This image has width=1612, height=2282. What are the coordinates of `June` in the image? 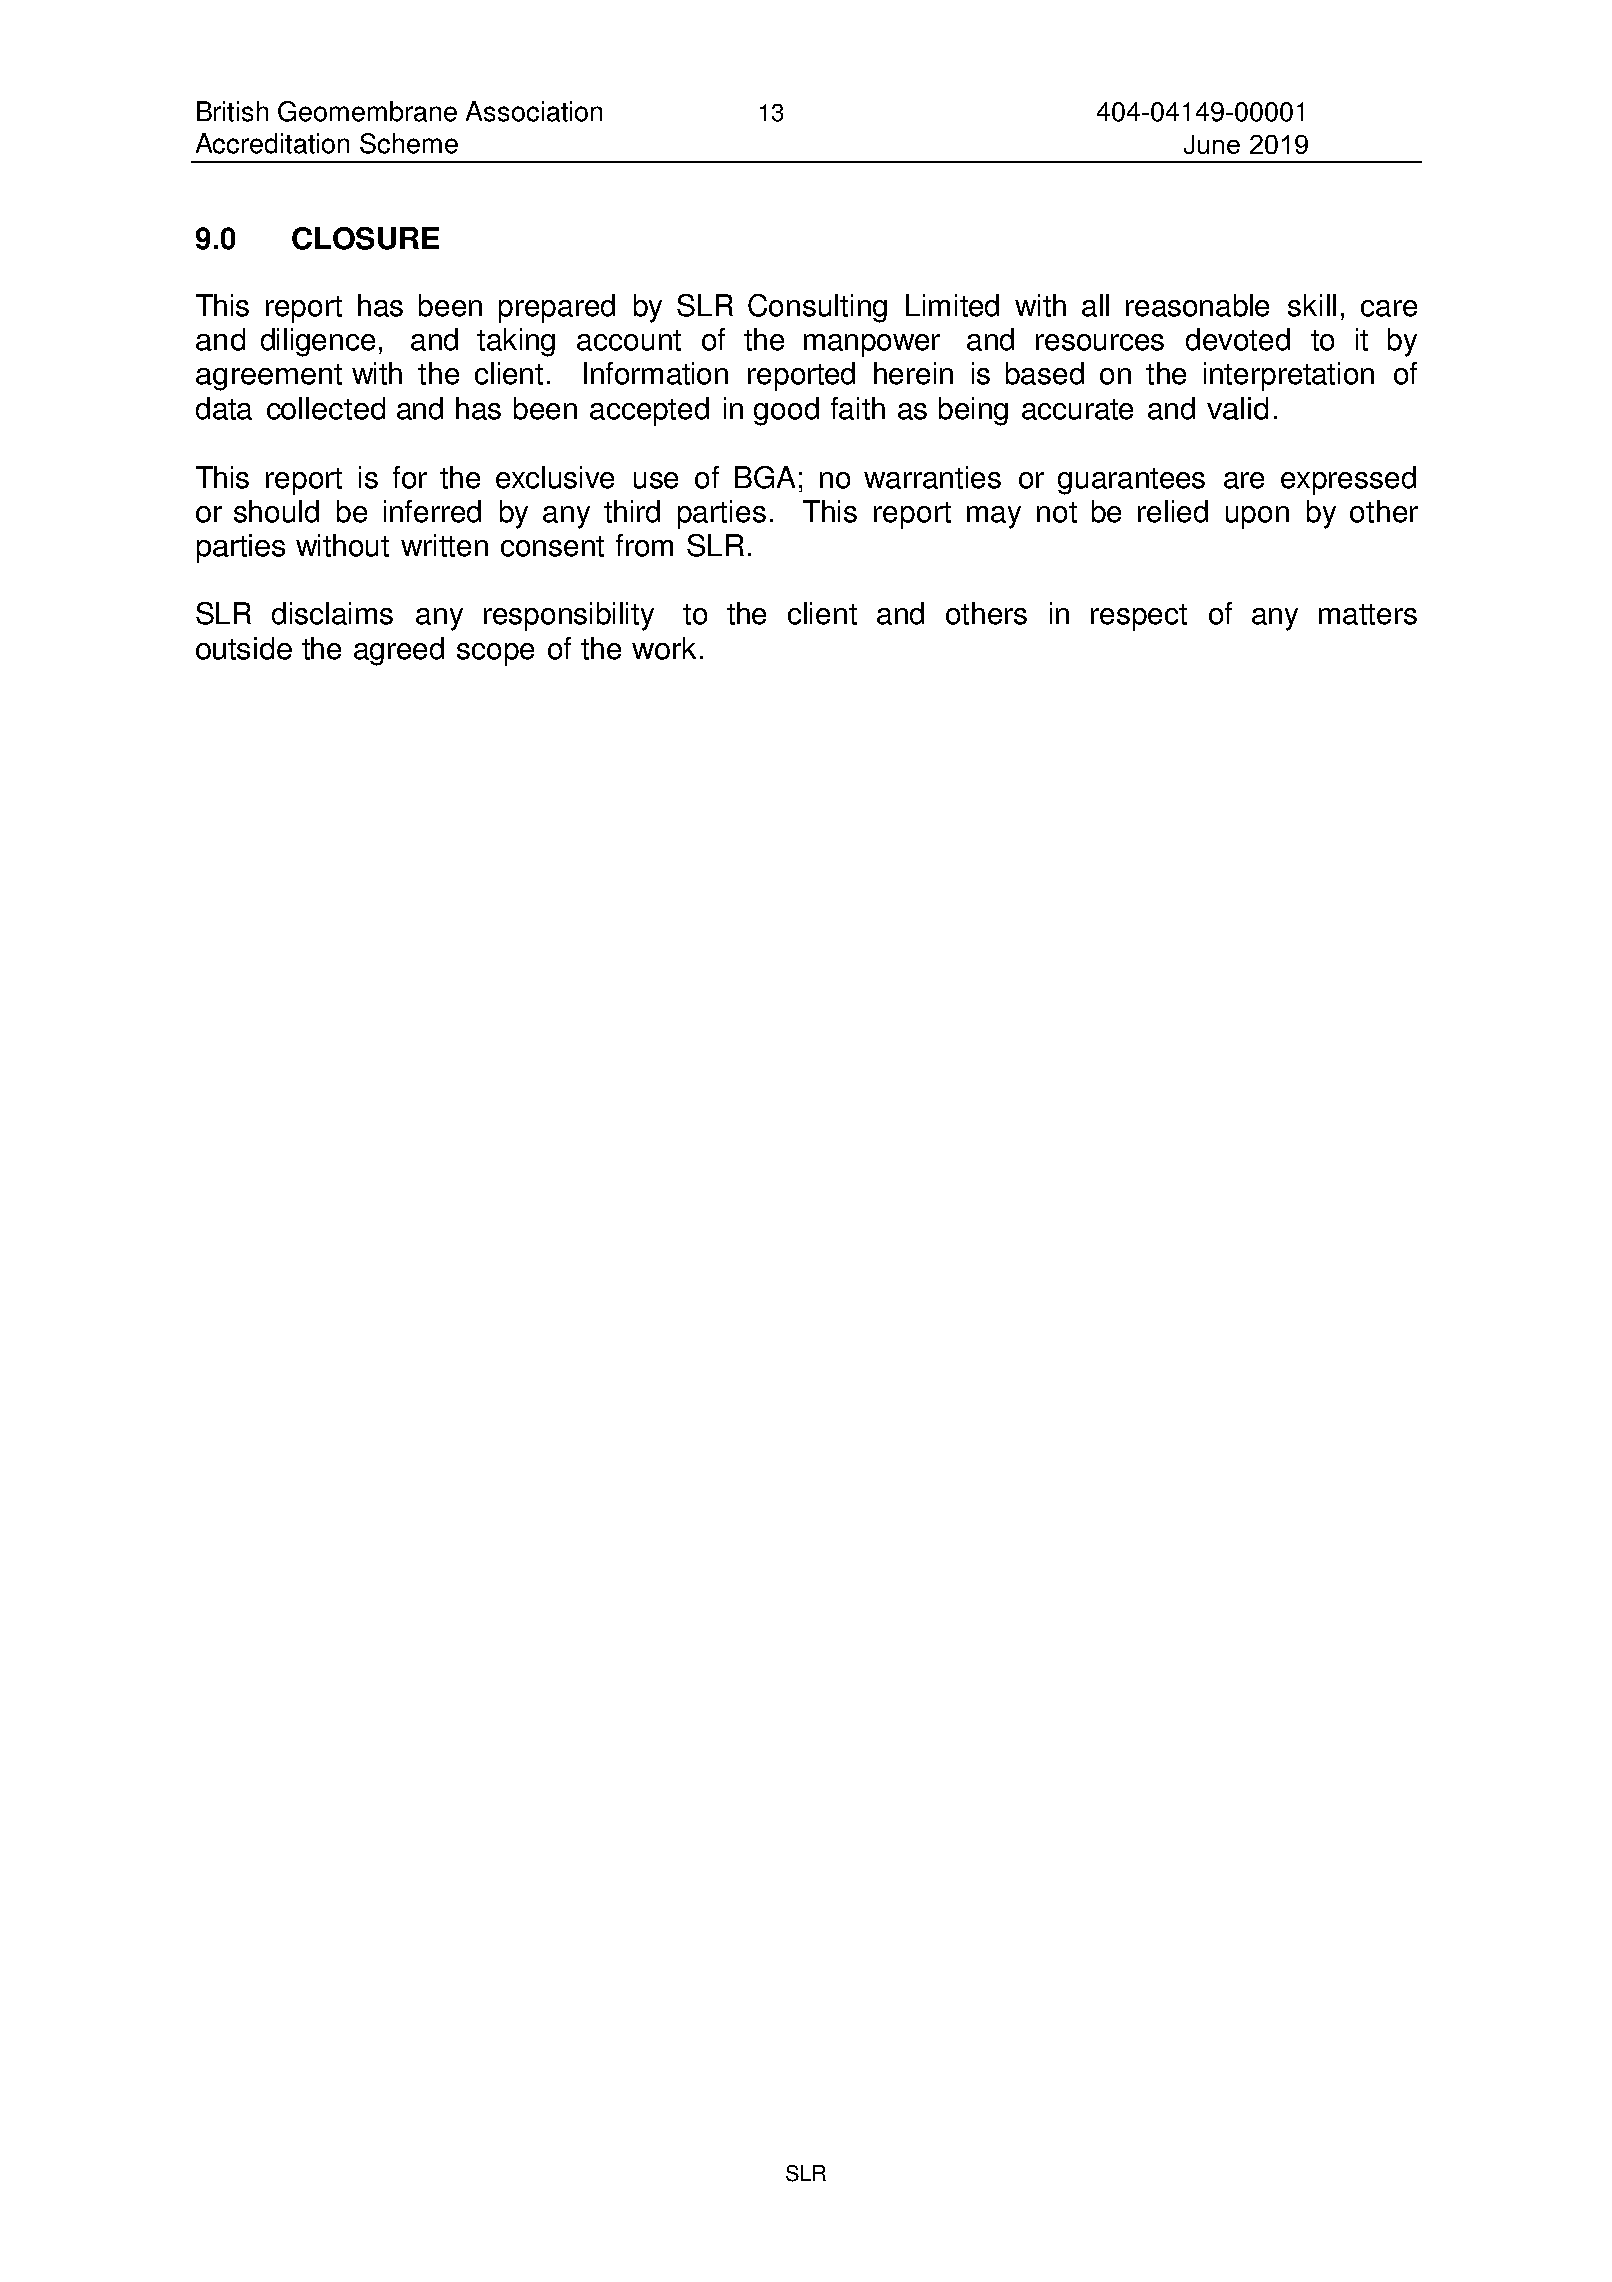 It's located at (1212, 144).
